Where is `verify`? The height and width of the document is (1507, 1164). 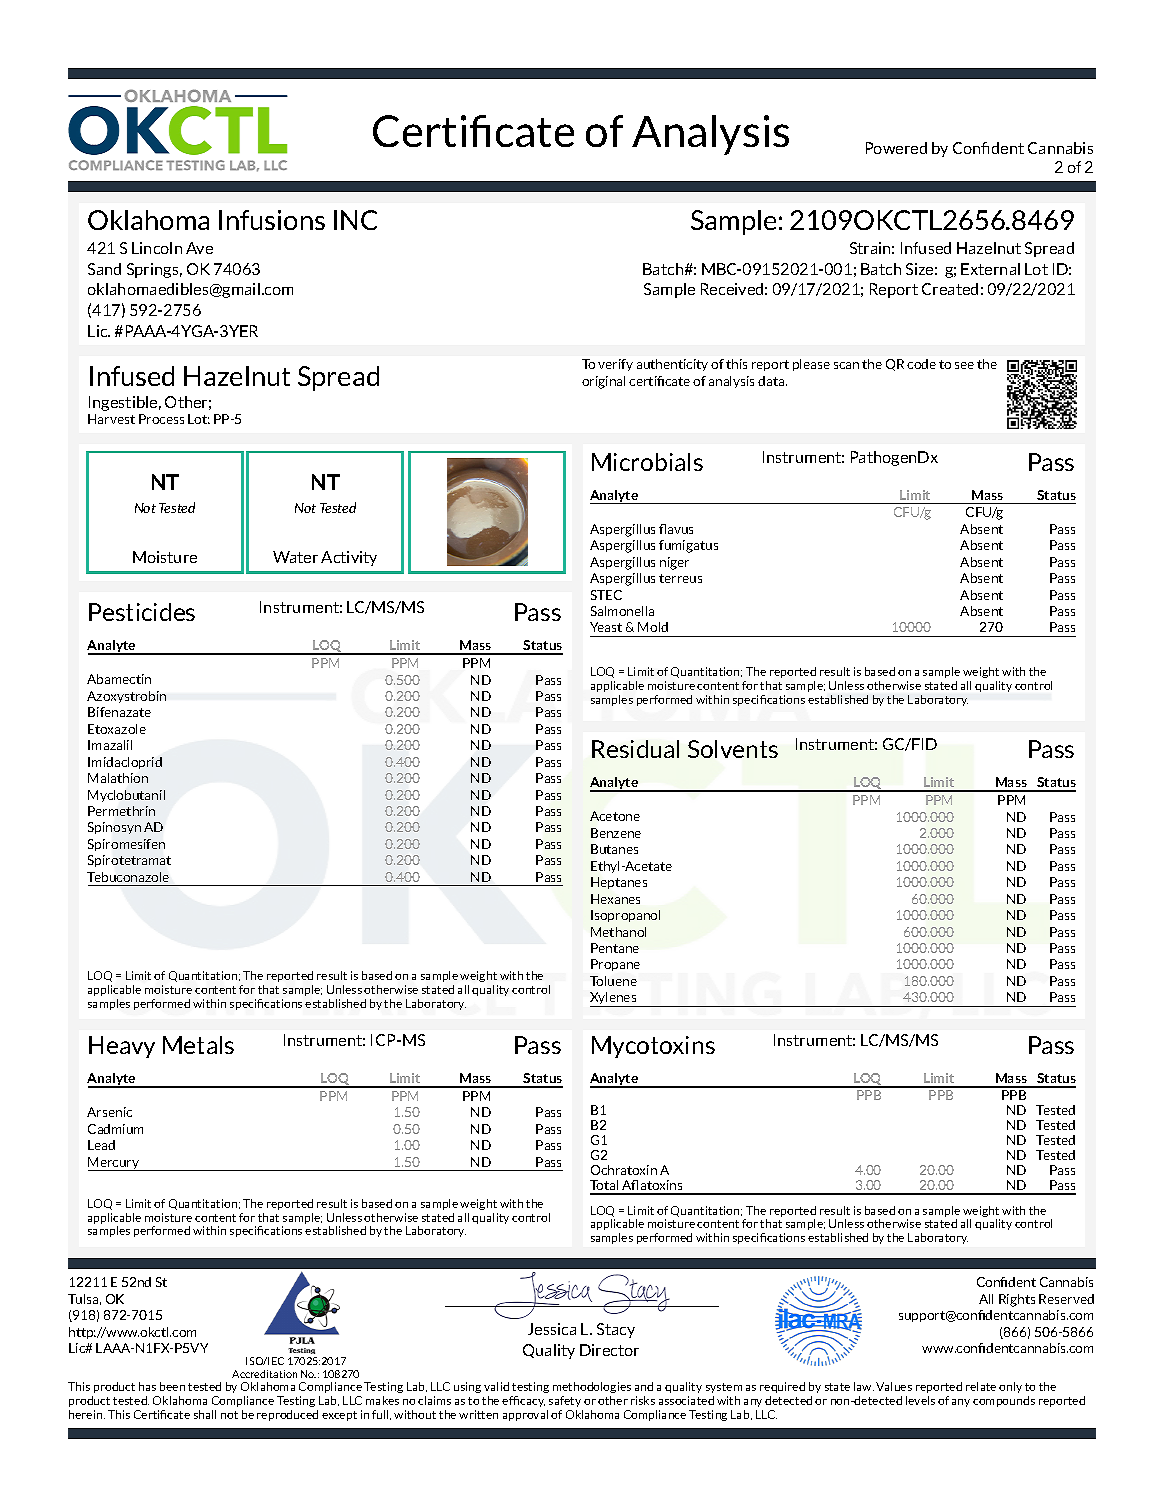
verify is located at coordinates (615, 365).
